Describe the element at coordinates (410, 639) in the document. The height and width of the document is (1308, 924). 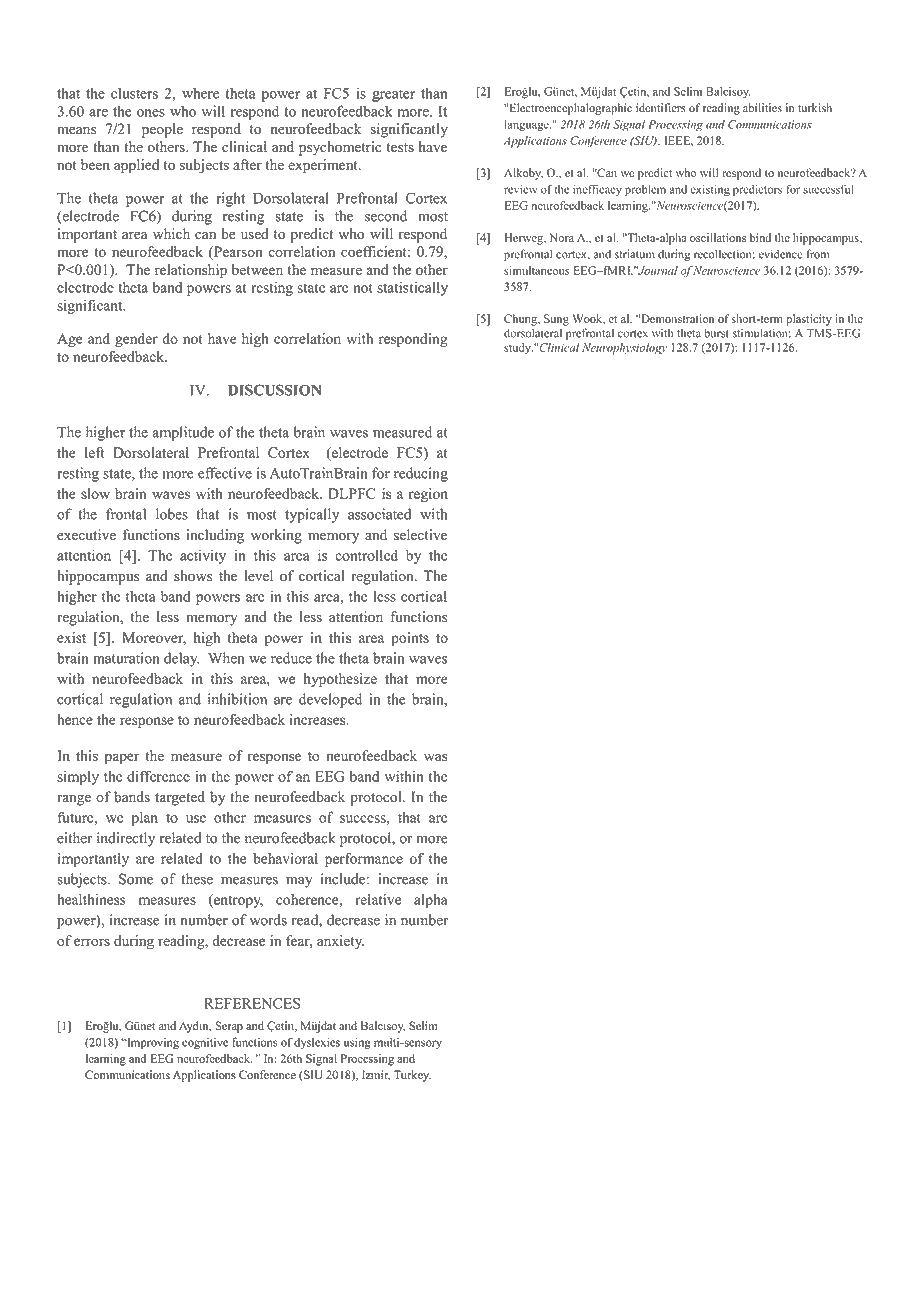
I see `points` at that location.
